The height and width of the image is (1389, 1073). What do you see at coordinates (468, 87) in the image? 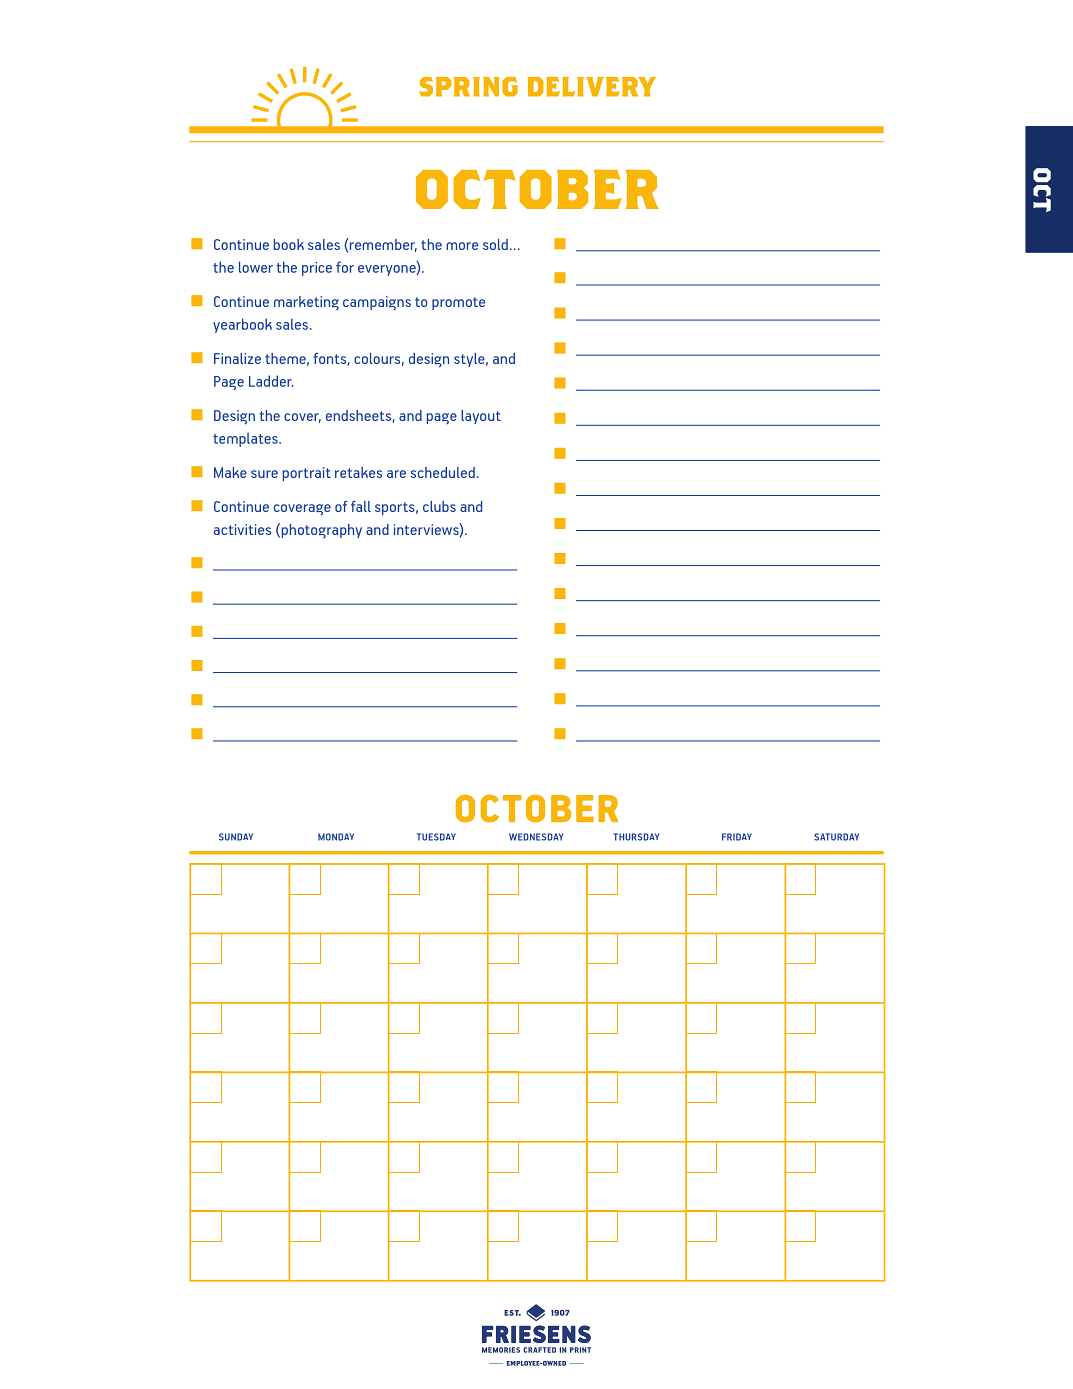
I see `SPRING` at bounding box center [468, 87].
